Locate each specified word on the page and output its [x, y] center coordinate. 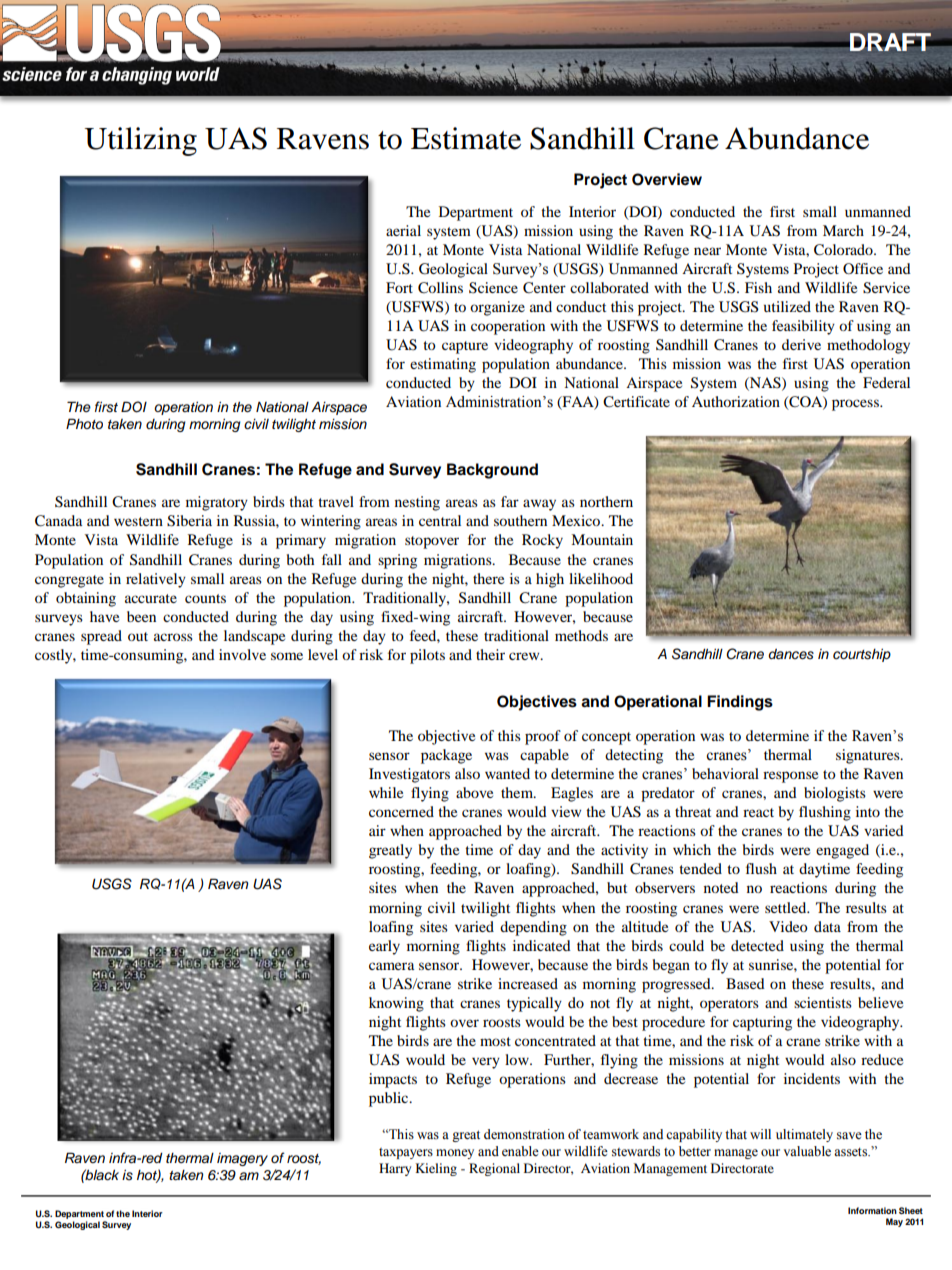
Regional [494, 1169]
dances [791, 654]
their [490, 654]
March [843, 230]
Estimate [466, 138]
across [173, 637]
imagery [242, 1159]
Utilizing [141, 141]
